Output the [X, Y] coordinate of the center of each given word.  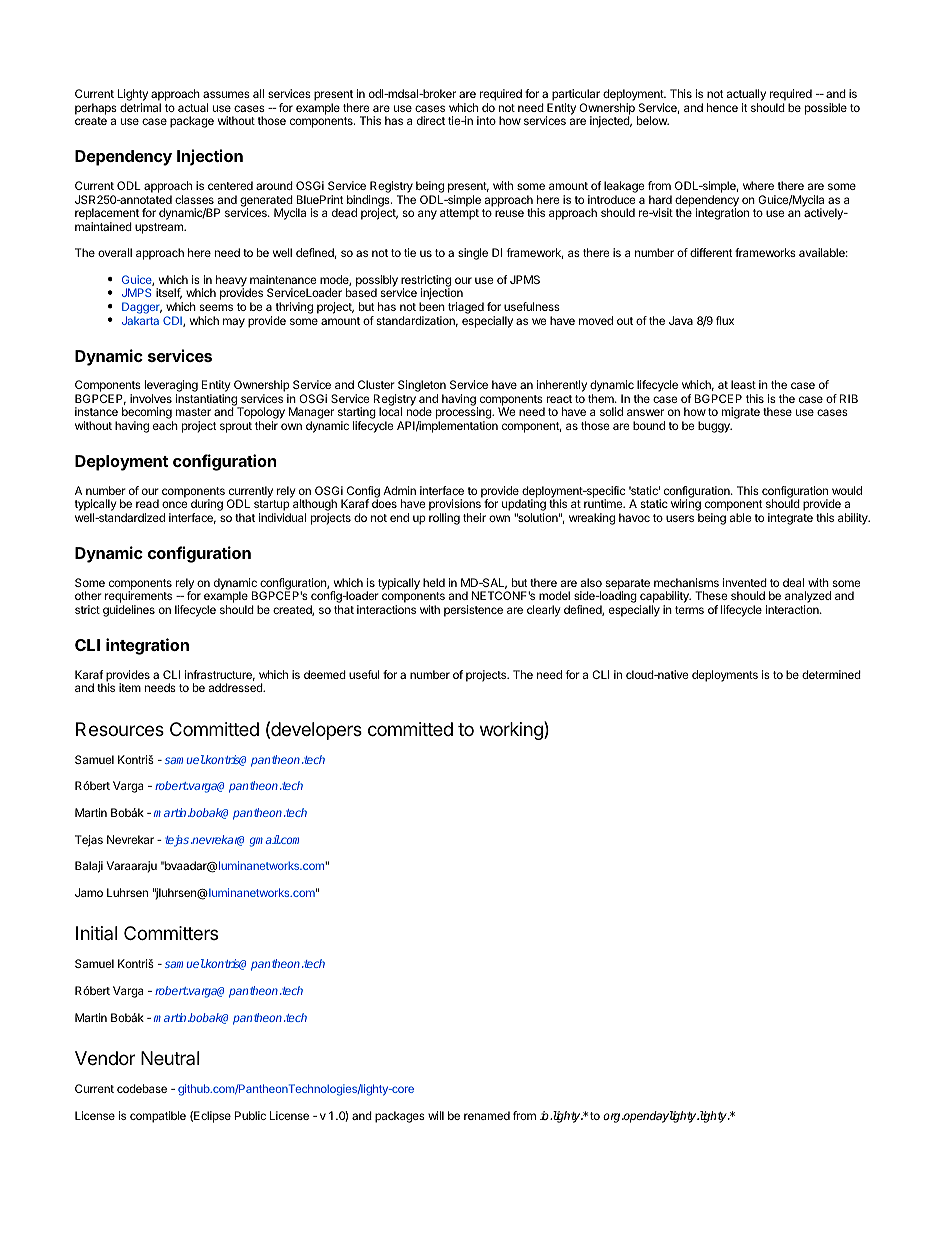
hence [722, 107]
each [165, 425]
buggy [715, 427]
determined [831, 674]
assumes [226, 94]
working [512, 730]
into [486, 120]
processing [464, 414]
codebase [142, 1088]
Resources [120, 729]
